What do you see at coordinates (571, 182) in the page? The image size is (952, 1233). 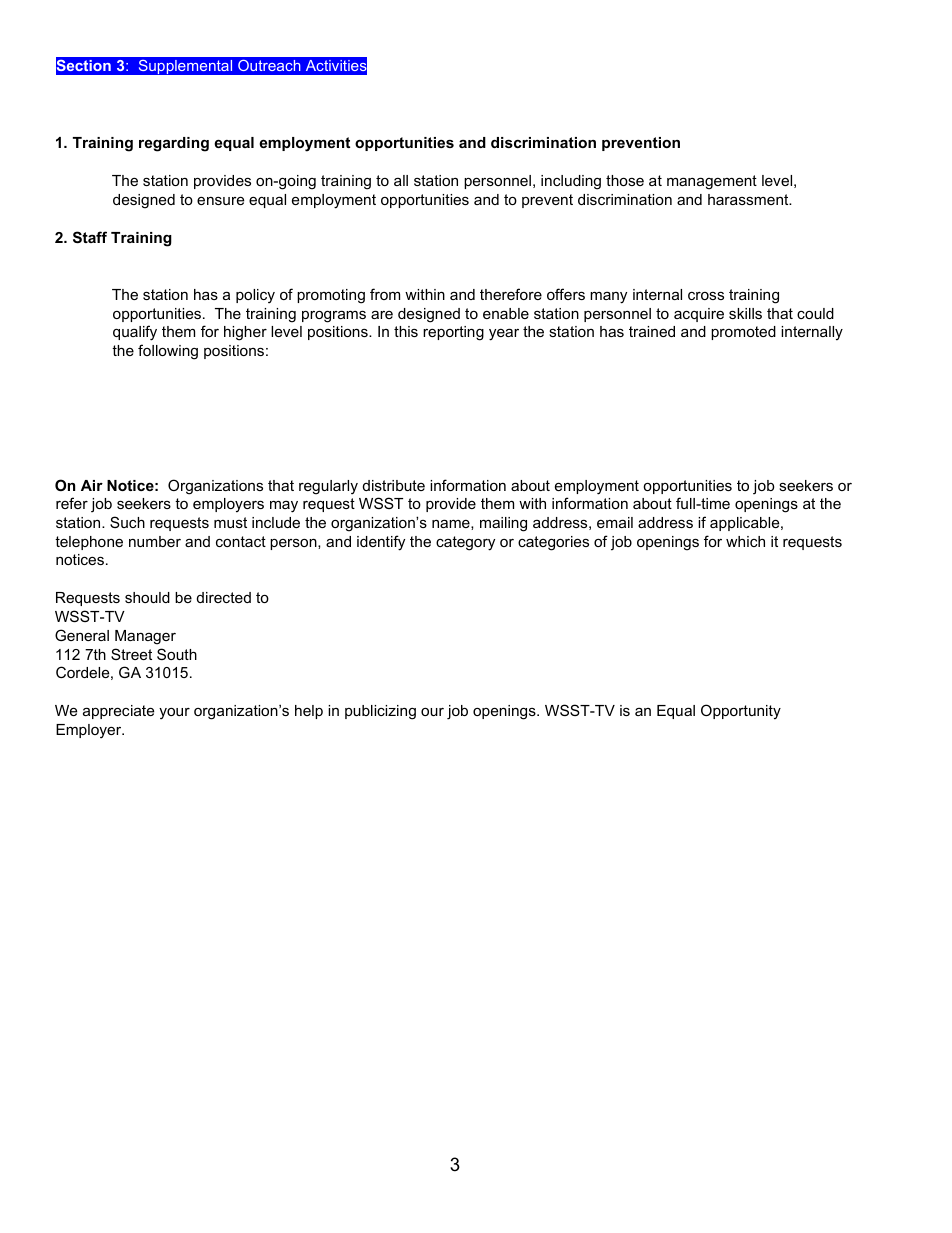 I see `including` at bounding box center [571, 182].
